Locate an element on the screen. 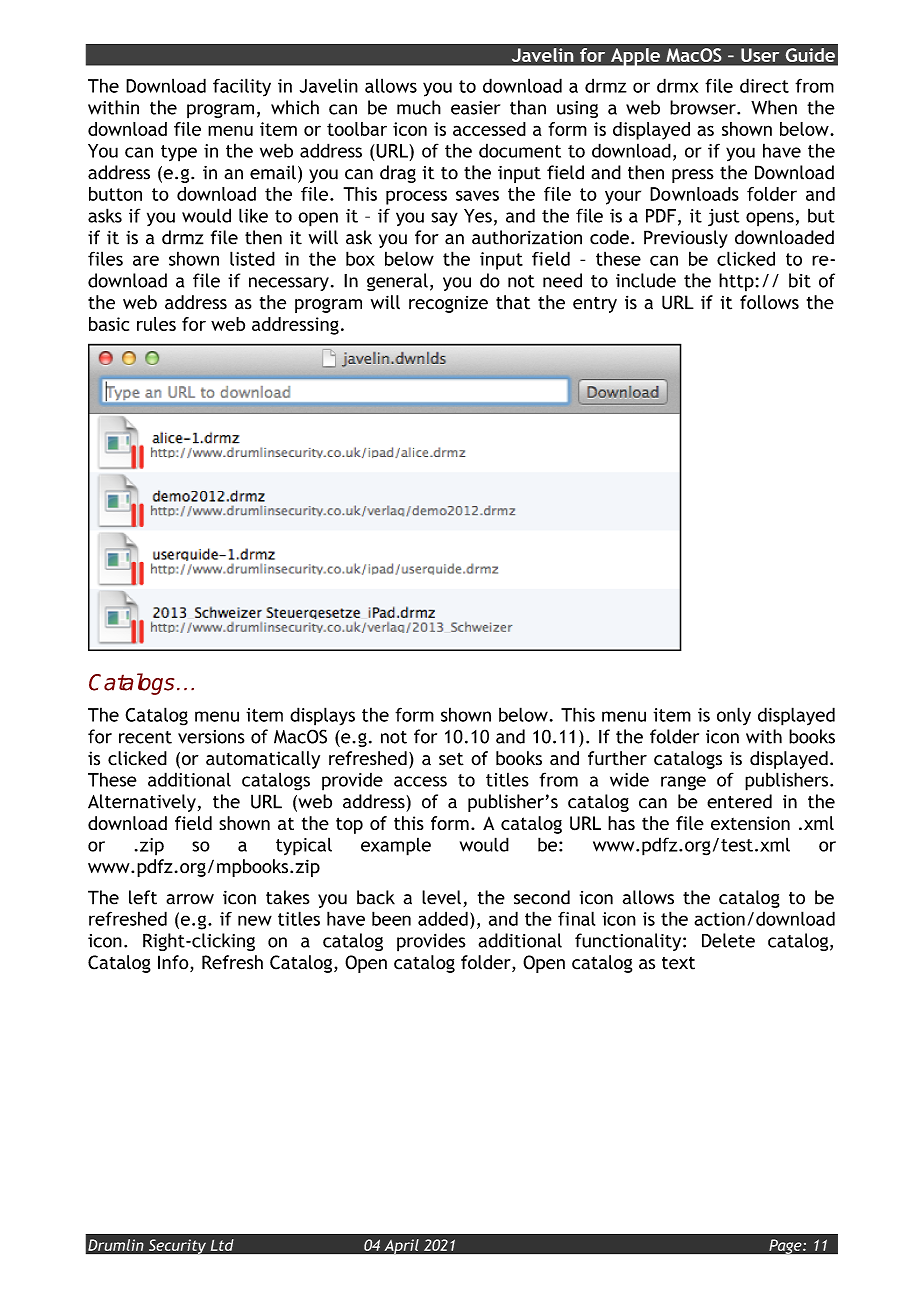  added is located at coordinates (443, 918).
